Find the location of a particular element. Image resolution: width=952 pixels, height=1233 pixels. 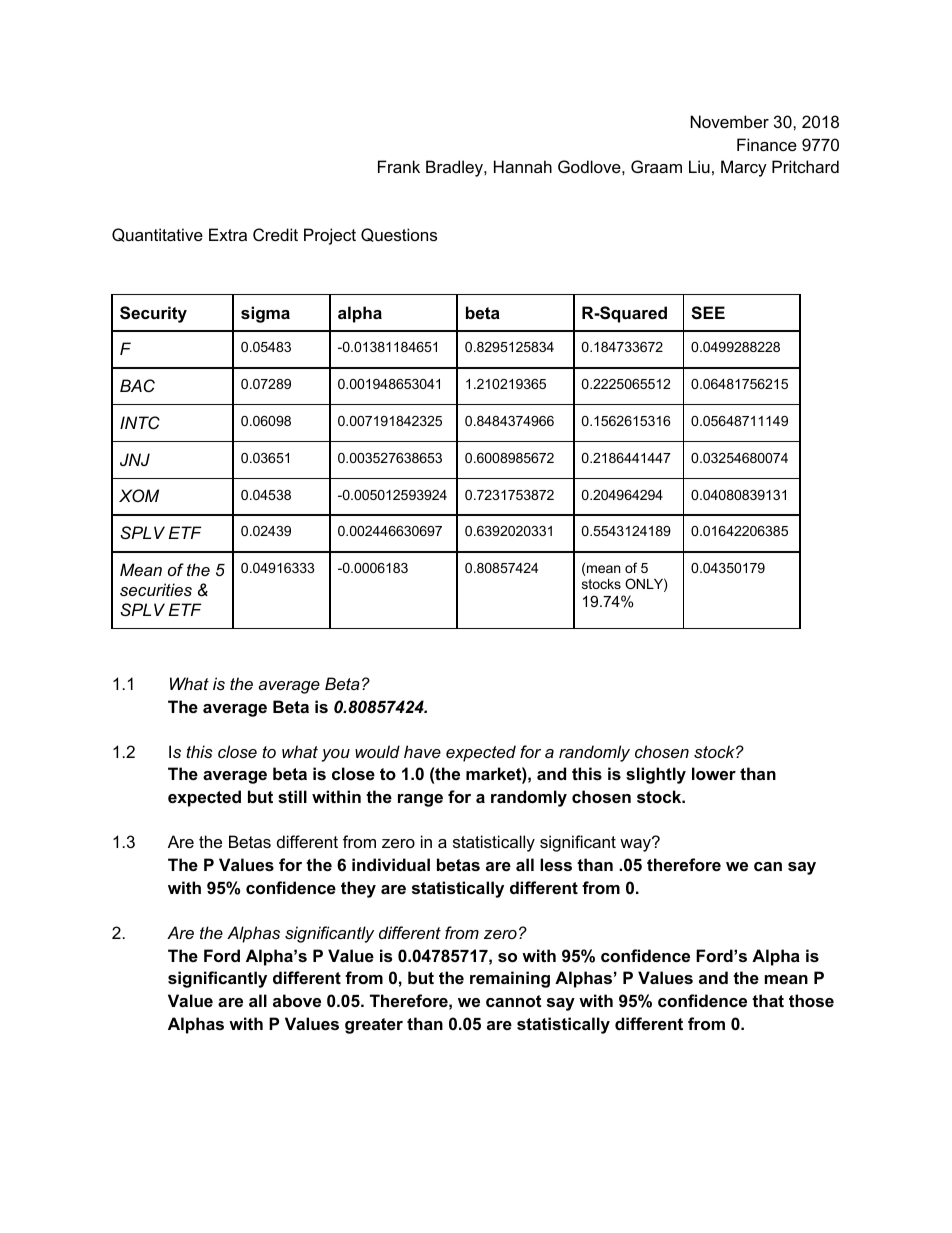

Hannah is located at coordinates (523, 166).
